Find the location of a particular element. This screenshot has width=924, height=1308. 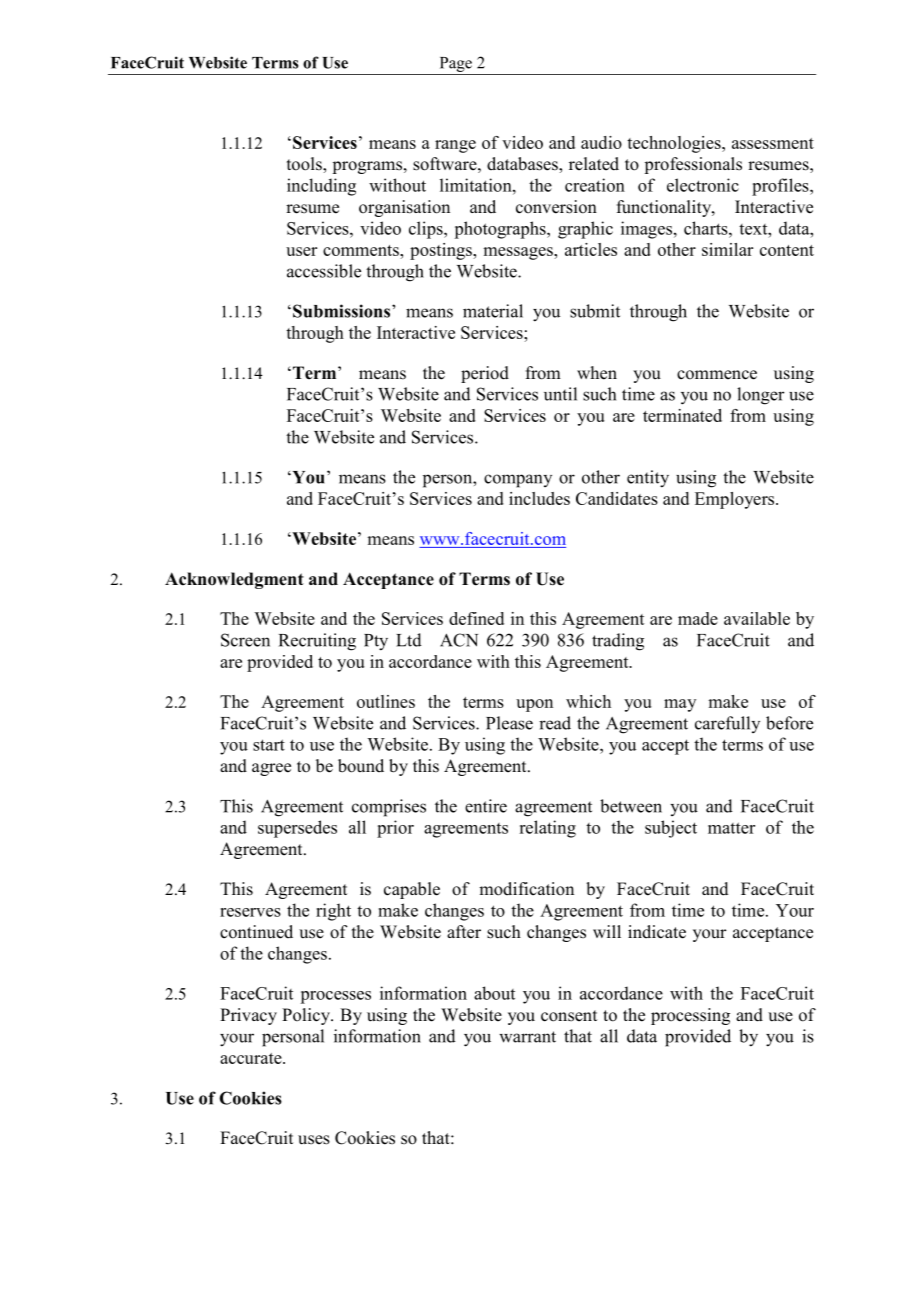

longer is located at coordinates (761, 396).
